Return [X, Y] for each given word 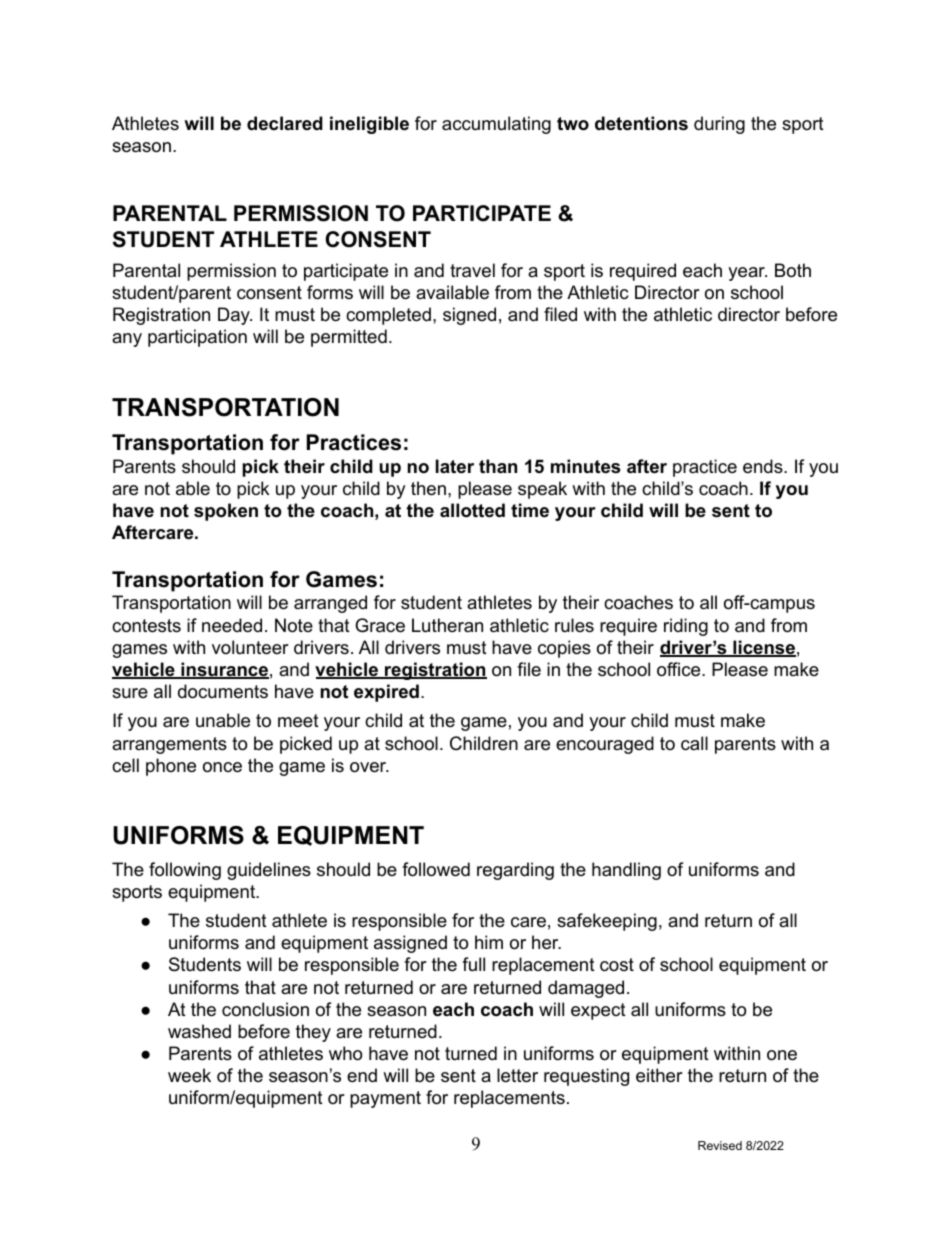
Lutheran [447, 625]
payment [385, 1099]
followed [436, 869]
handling [626, 871]
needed [232, 625]
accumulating [496, 125]
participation [197, 338]
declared [285, 123]
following [185, 871]
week [189, 1075]
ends [764, 466]
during [719, 125]
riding [686, 627]
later [455, 466]
